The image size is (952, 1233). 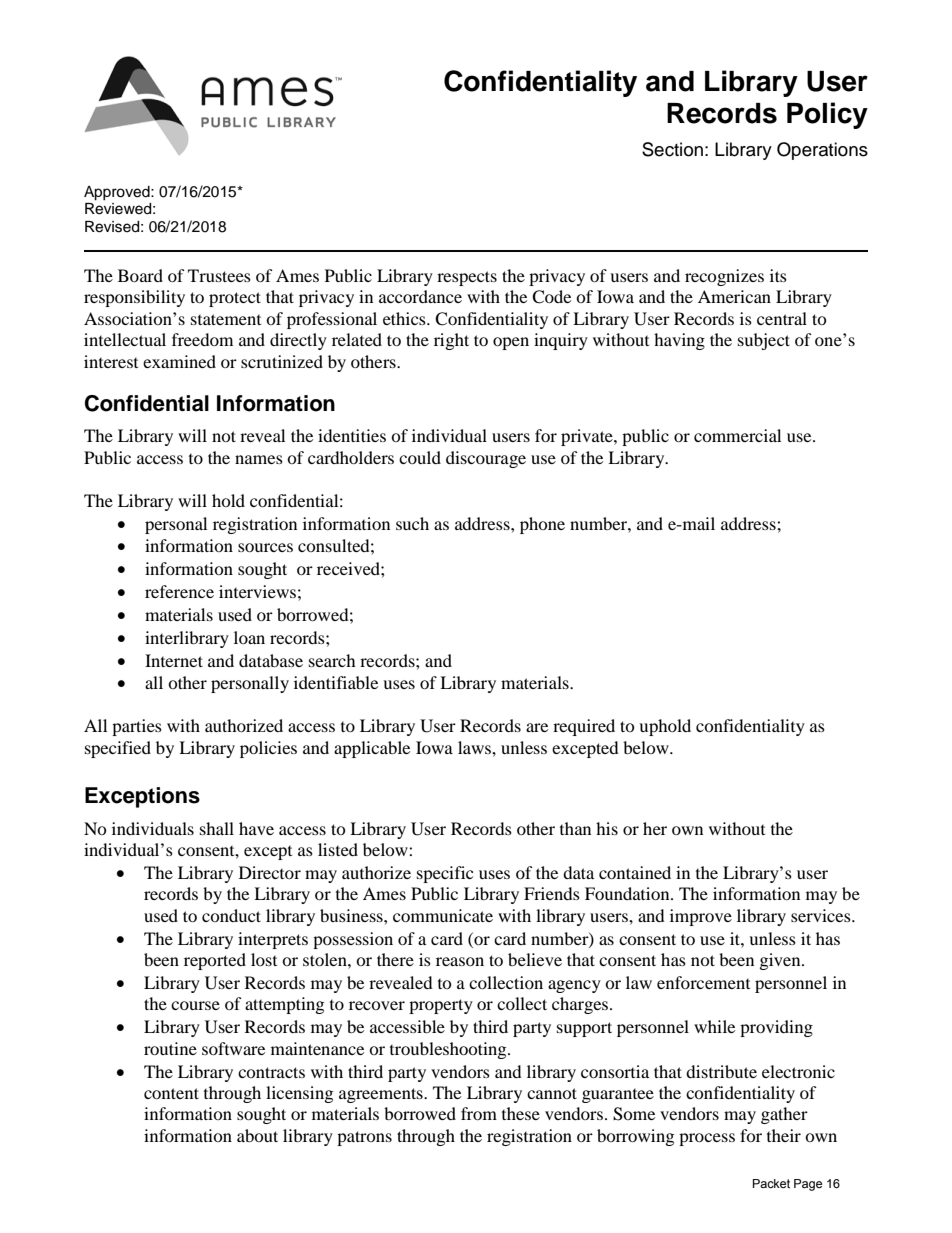 I want to click on such, so click(x=412, y=523).
